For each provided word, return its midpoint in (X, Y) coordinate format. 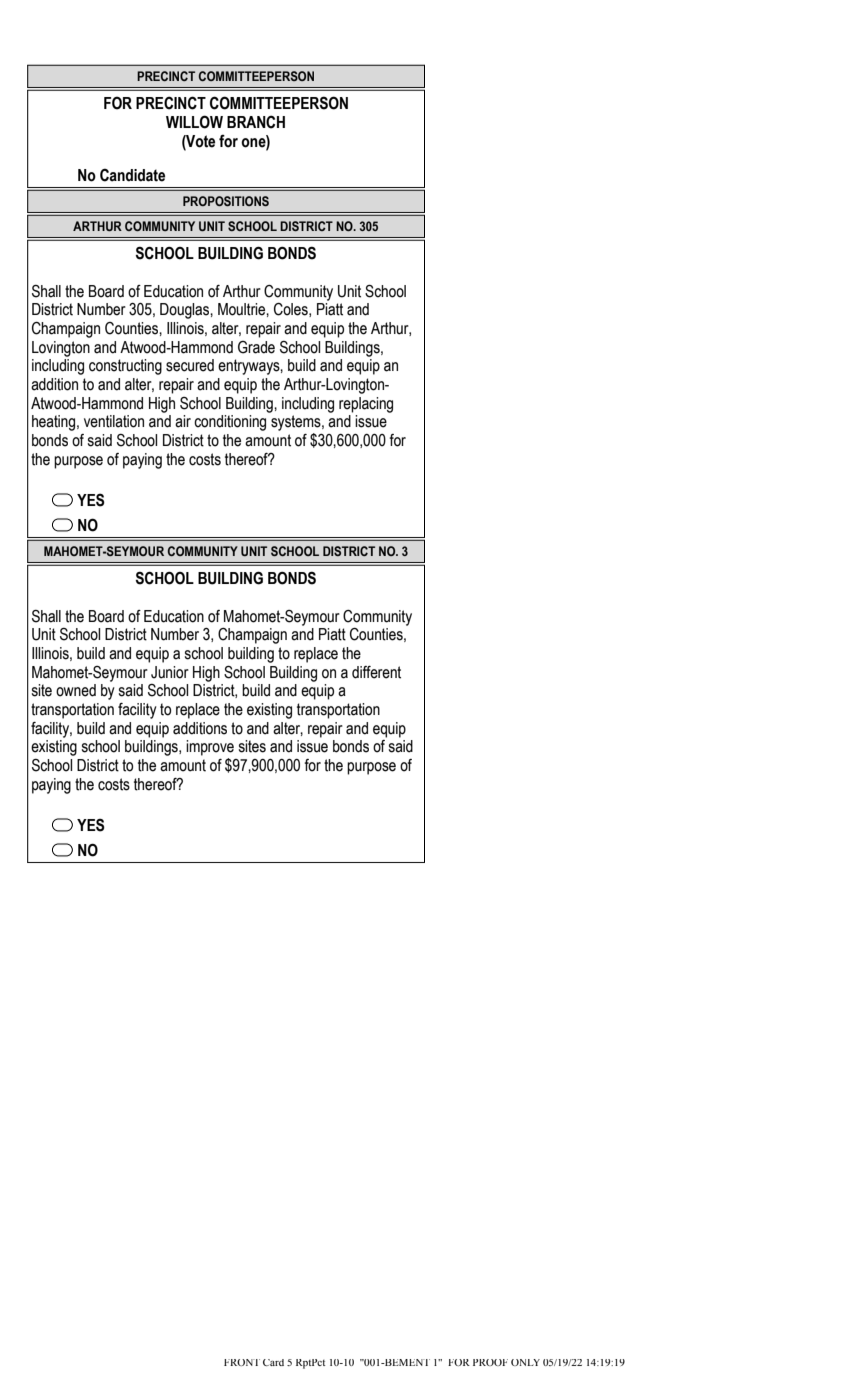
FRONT (242, 1362)
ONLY (525, 1362)
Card (273, 1362)
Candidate (132, 175)
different (376, 672)
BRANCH (256, 122)
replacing (366, 405)
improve (210, 748)
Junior (170, 672)
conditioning (230, 423)
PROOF (490, 1362)
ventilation (114, 421)
